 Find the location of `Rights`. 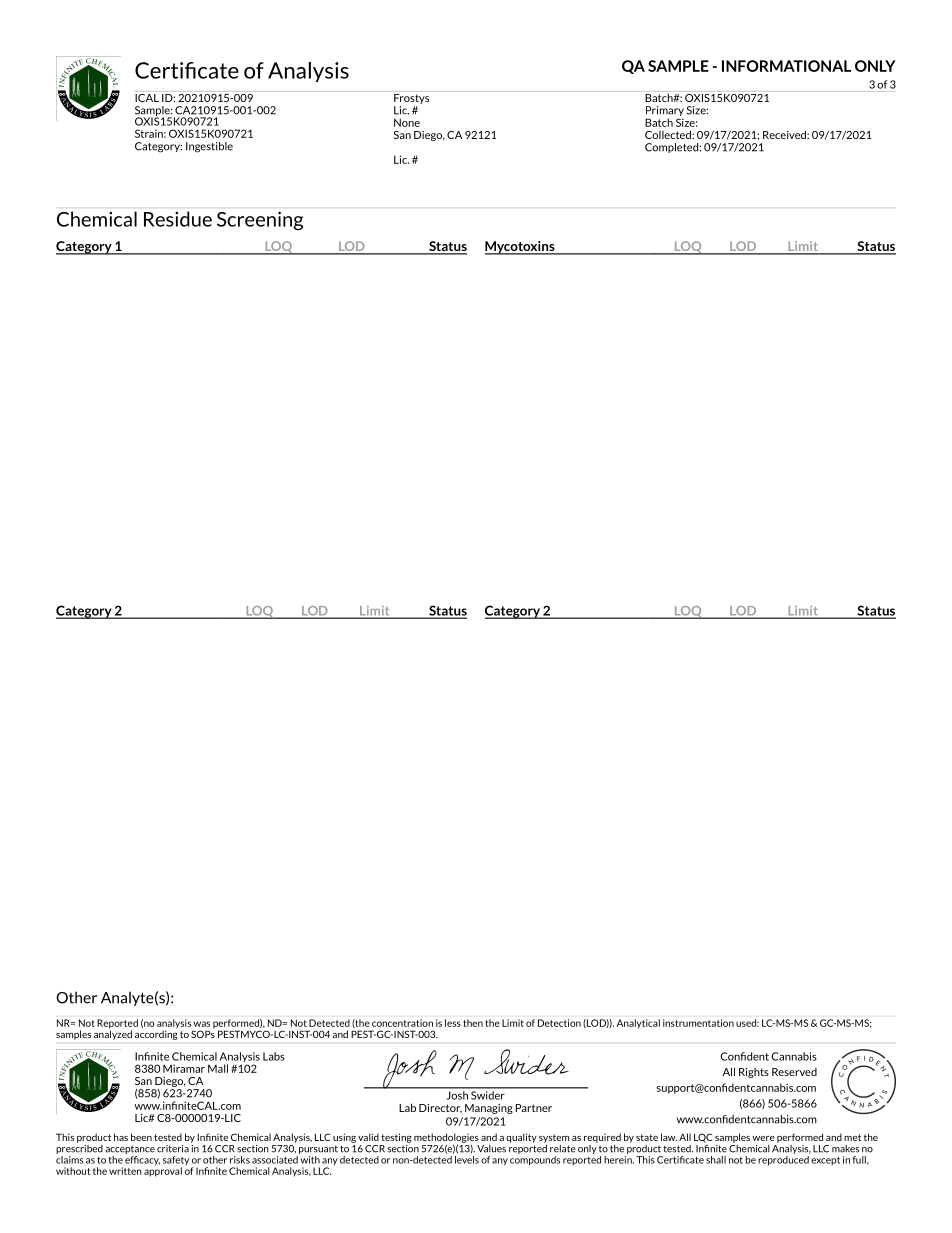

Rights is located at coordinates (754, 1073).
